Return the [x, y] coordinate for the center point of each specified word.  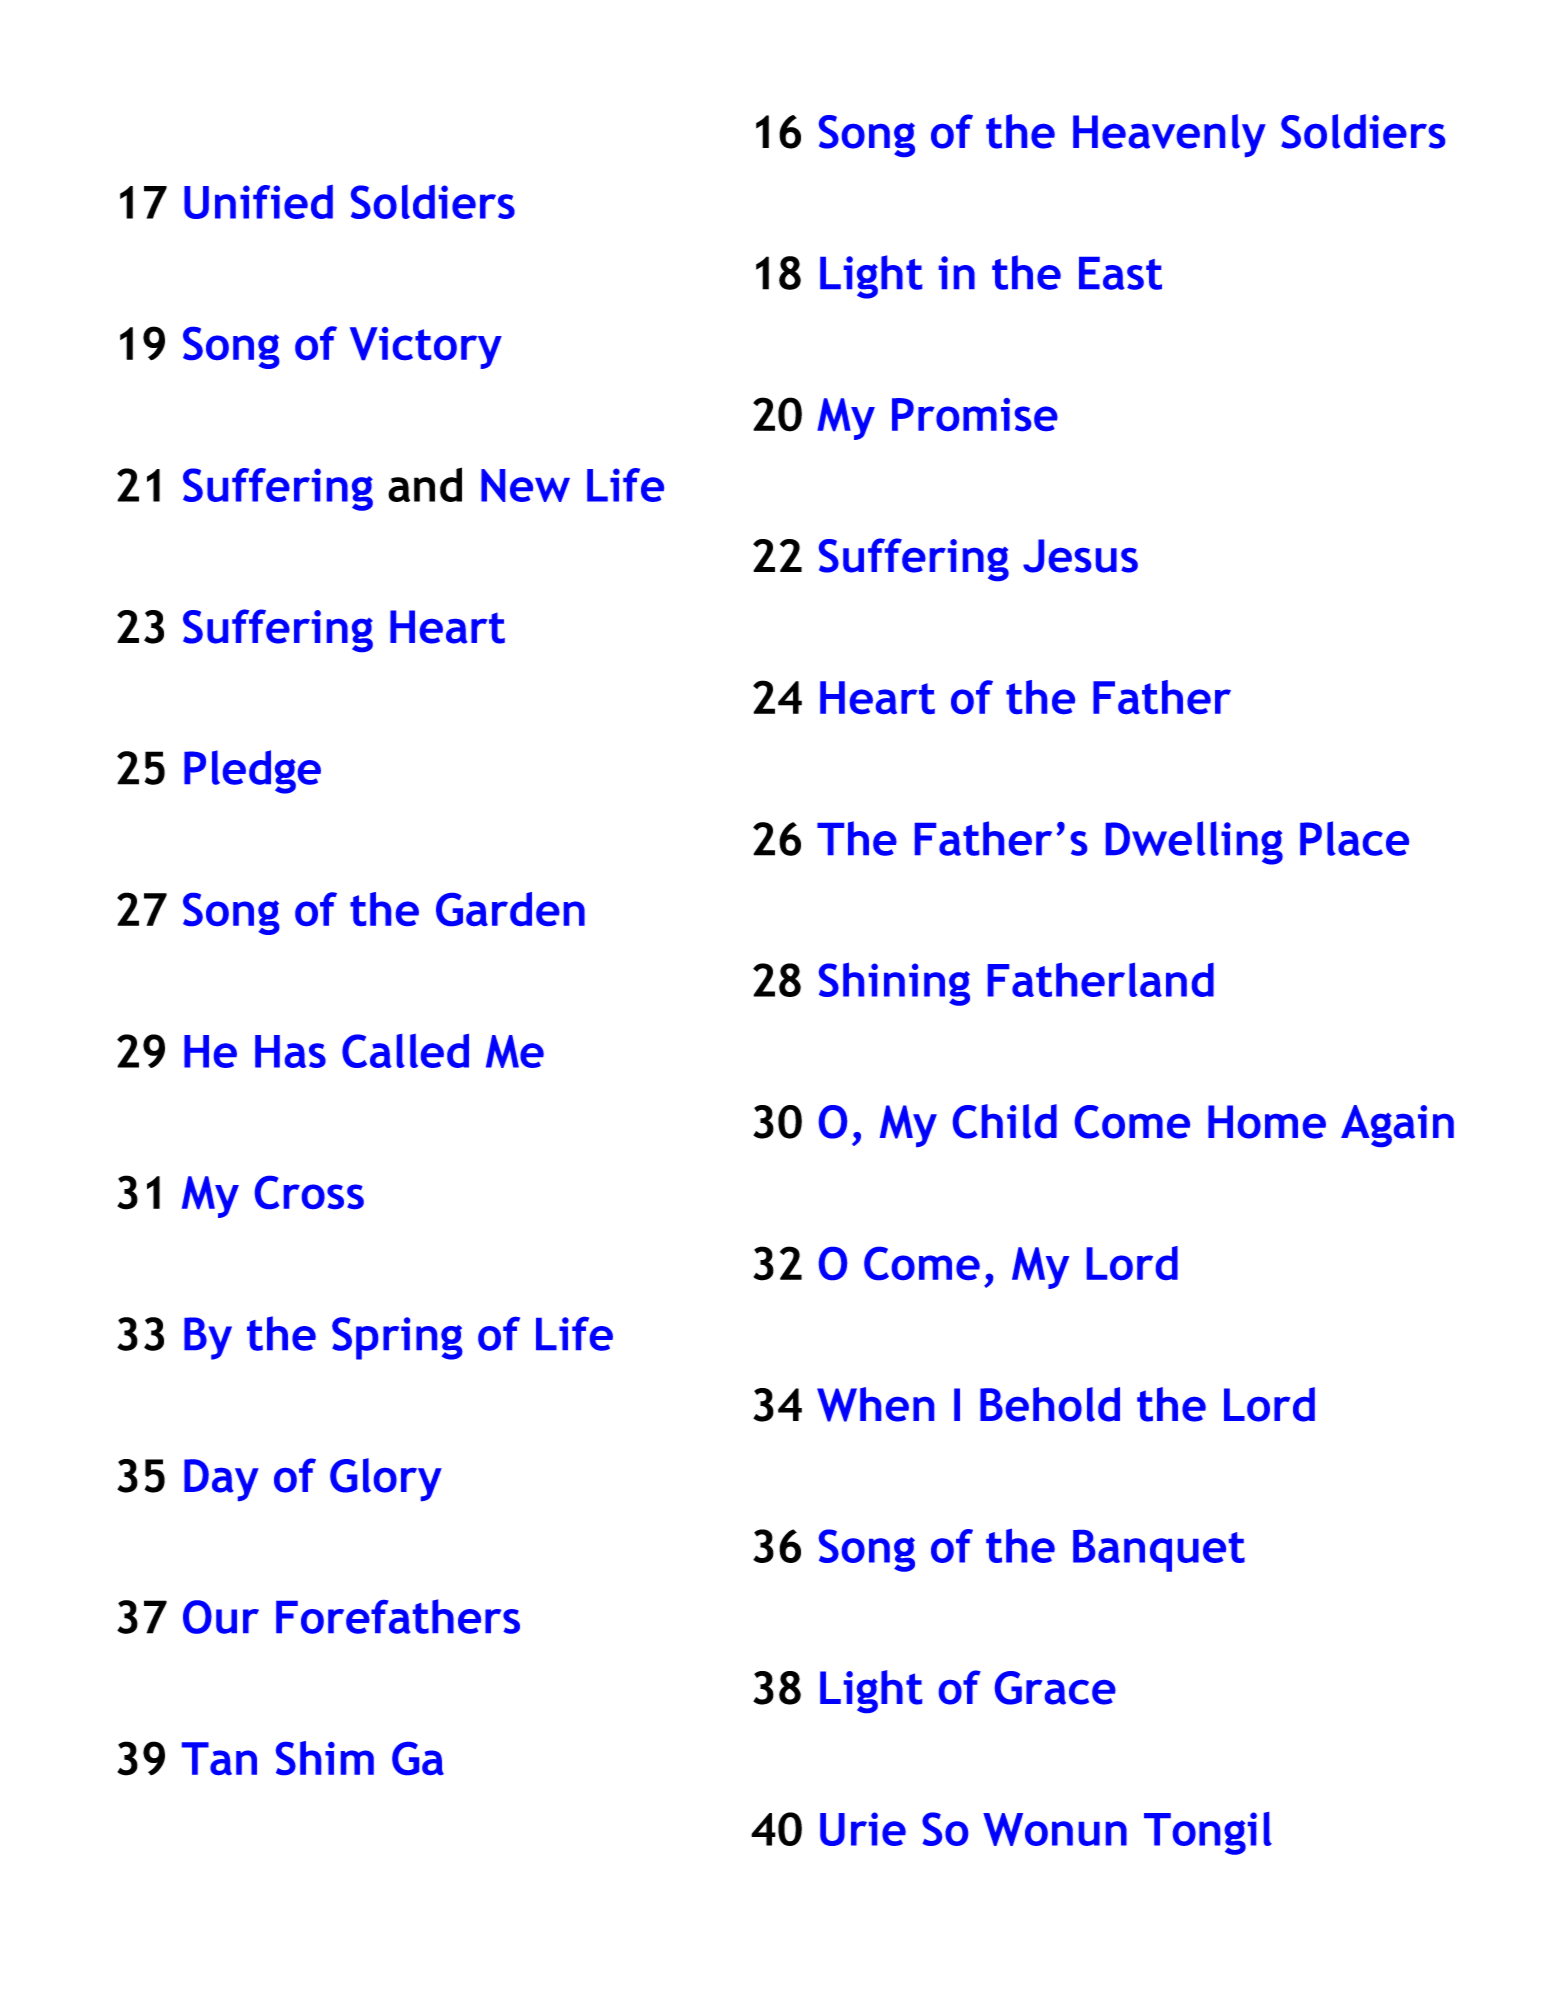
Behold [1050, 1404]
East [1120, 273]
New [525, 485]
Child [1005, 1121]
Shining [894, 984]
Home [1267, 1122]
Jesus [1080, 556]
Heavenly [1169, 135]
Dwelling [1194, 843]
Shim [325, 1758]
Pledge [252, 772]
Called [405, 1050]
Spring [397, 1338]
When [875, 1404]
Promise [975, 414]
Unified [258, 202]
